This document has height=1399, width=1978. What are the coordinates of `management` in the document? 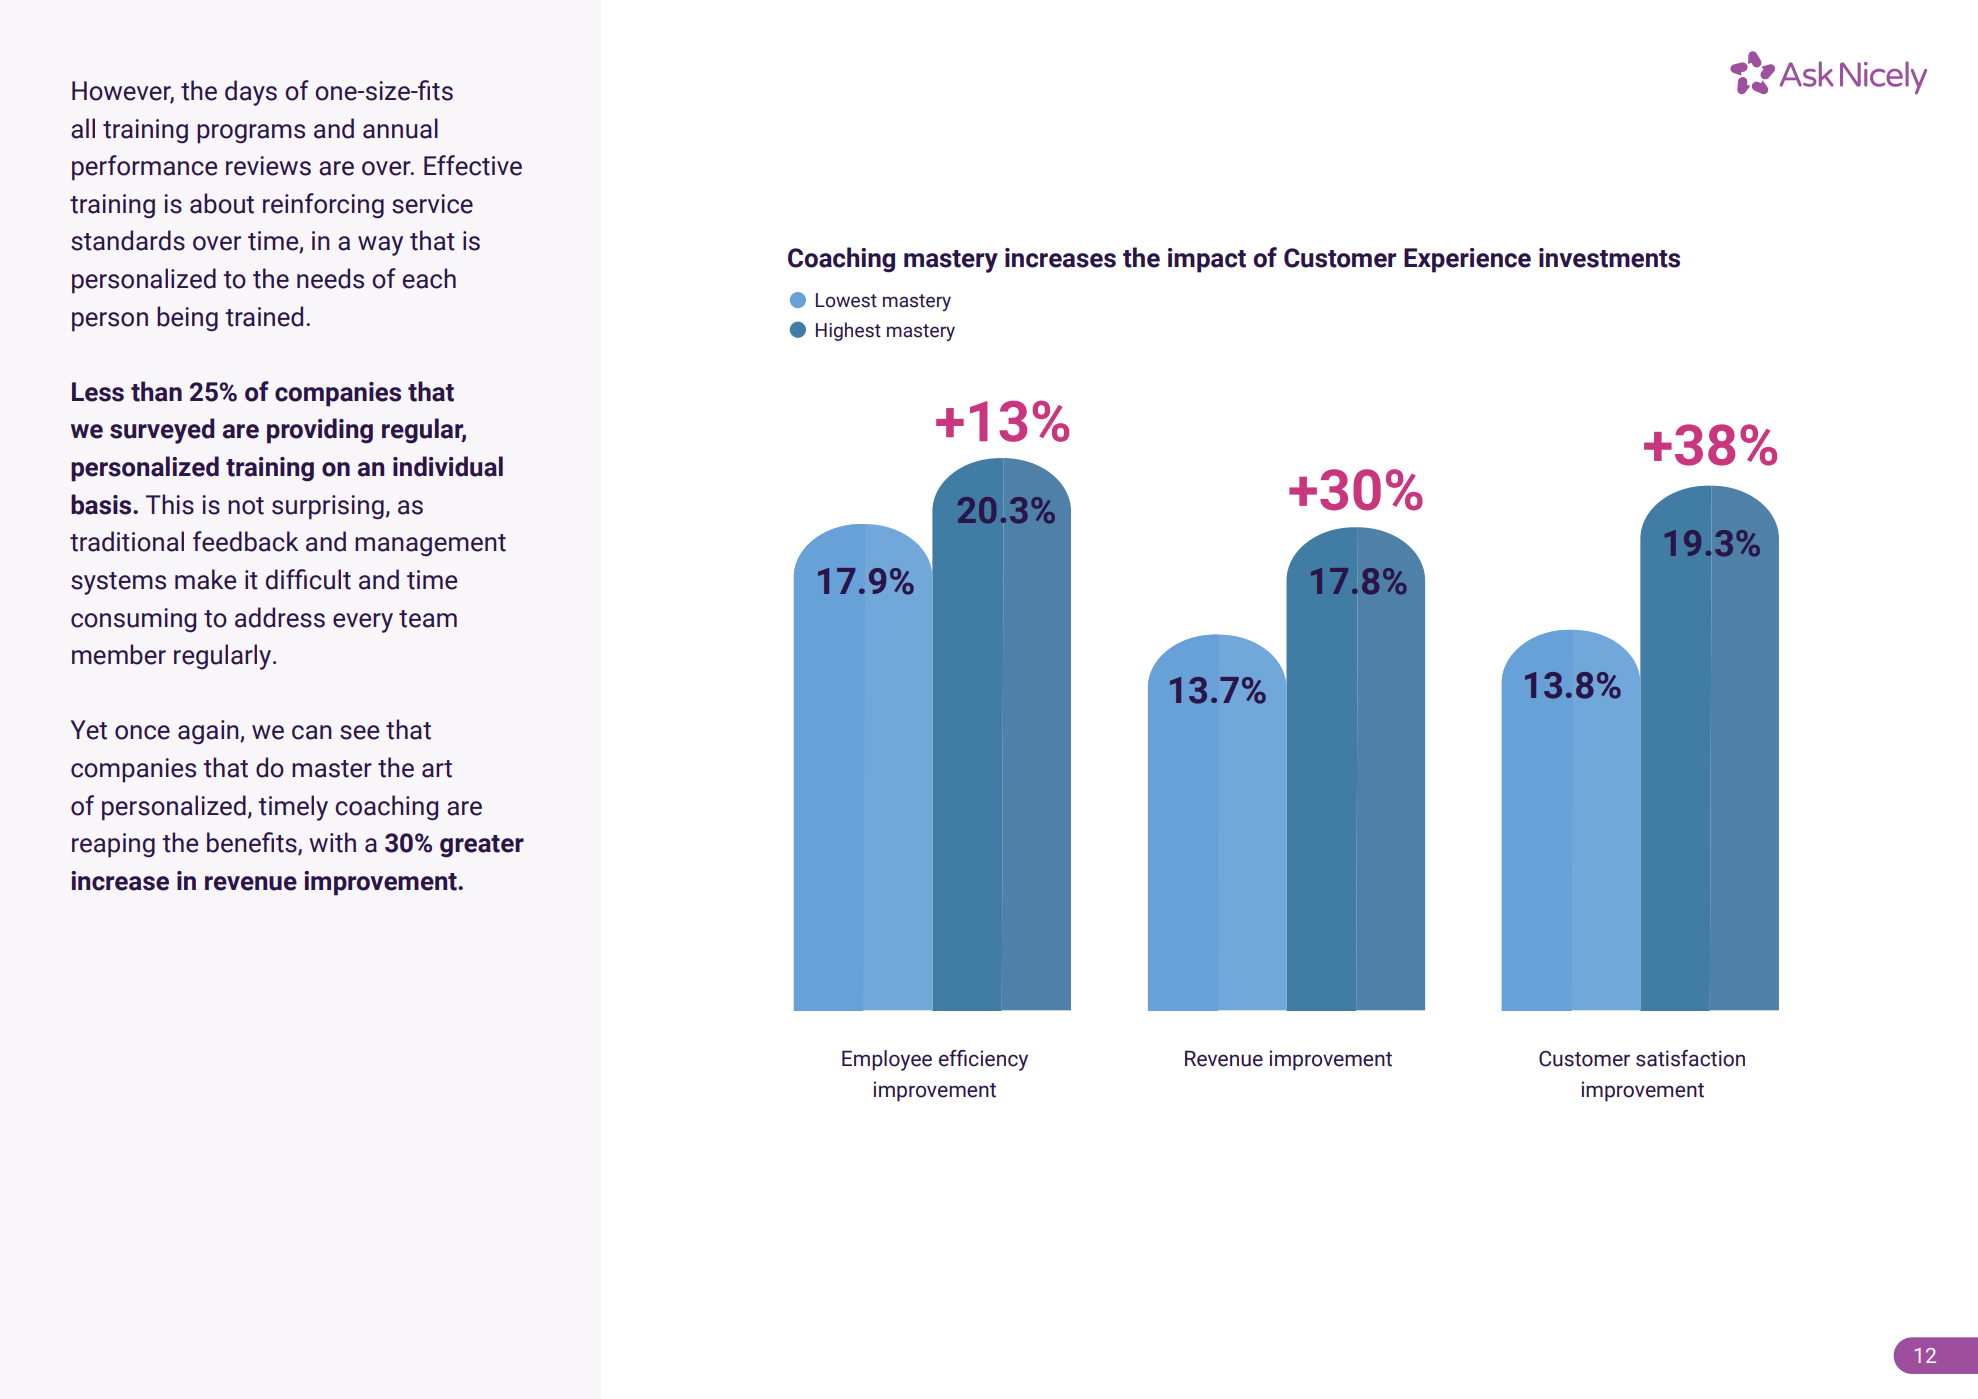 It's located at (430, 545).
